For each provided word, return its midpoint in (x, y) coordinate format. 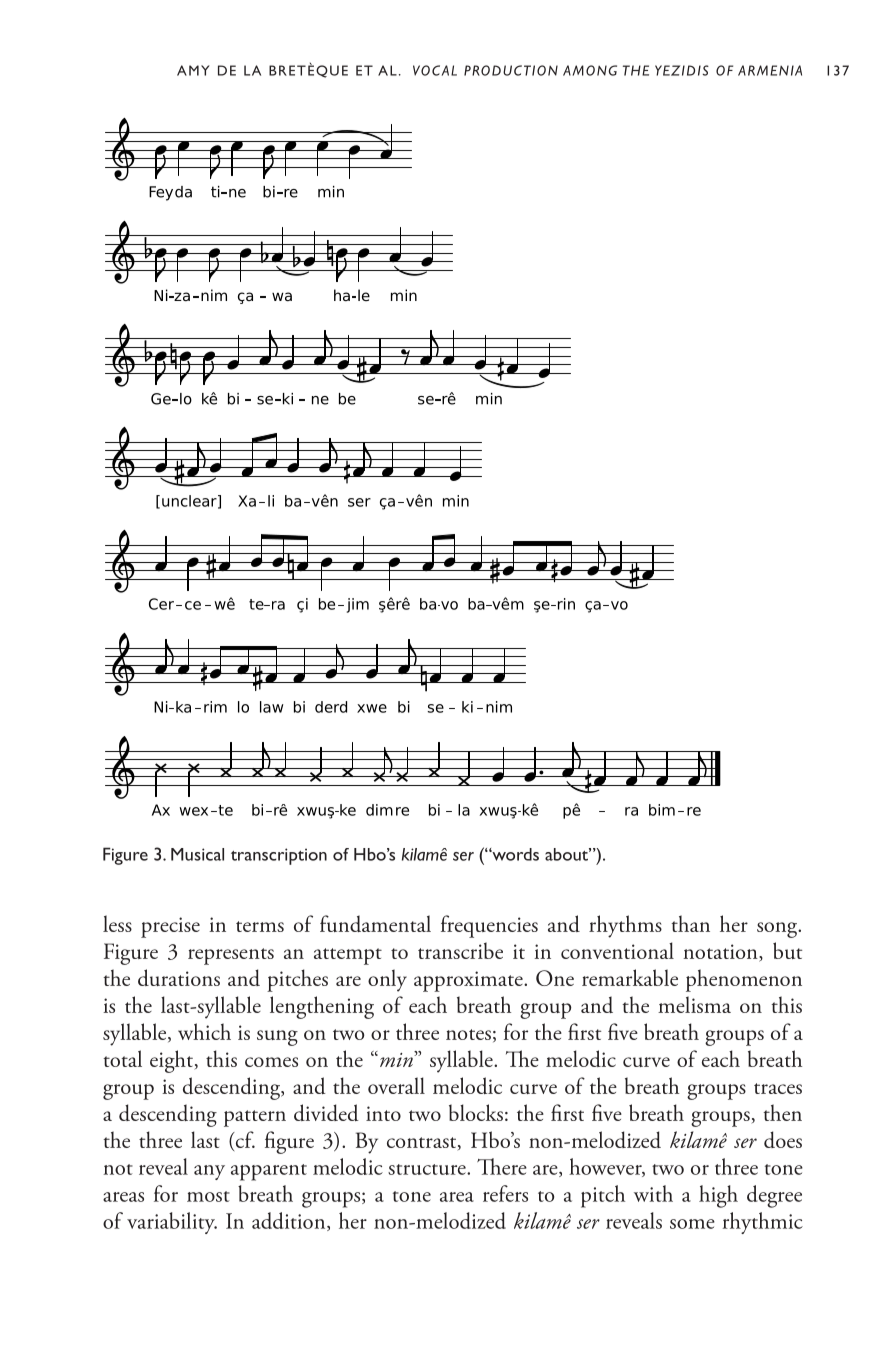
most (208, 1196)
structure (428, 1169)
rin (565, 604)
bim (662, 810)
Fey (161, 193)
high (718, 1196)
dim (379, 810)
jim (358, 605)
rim (215, 707)
